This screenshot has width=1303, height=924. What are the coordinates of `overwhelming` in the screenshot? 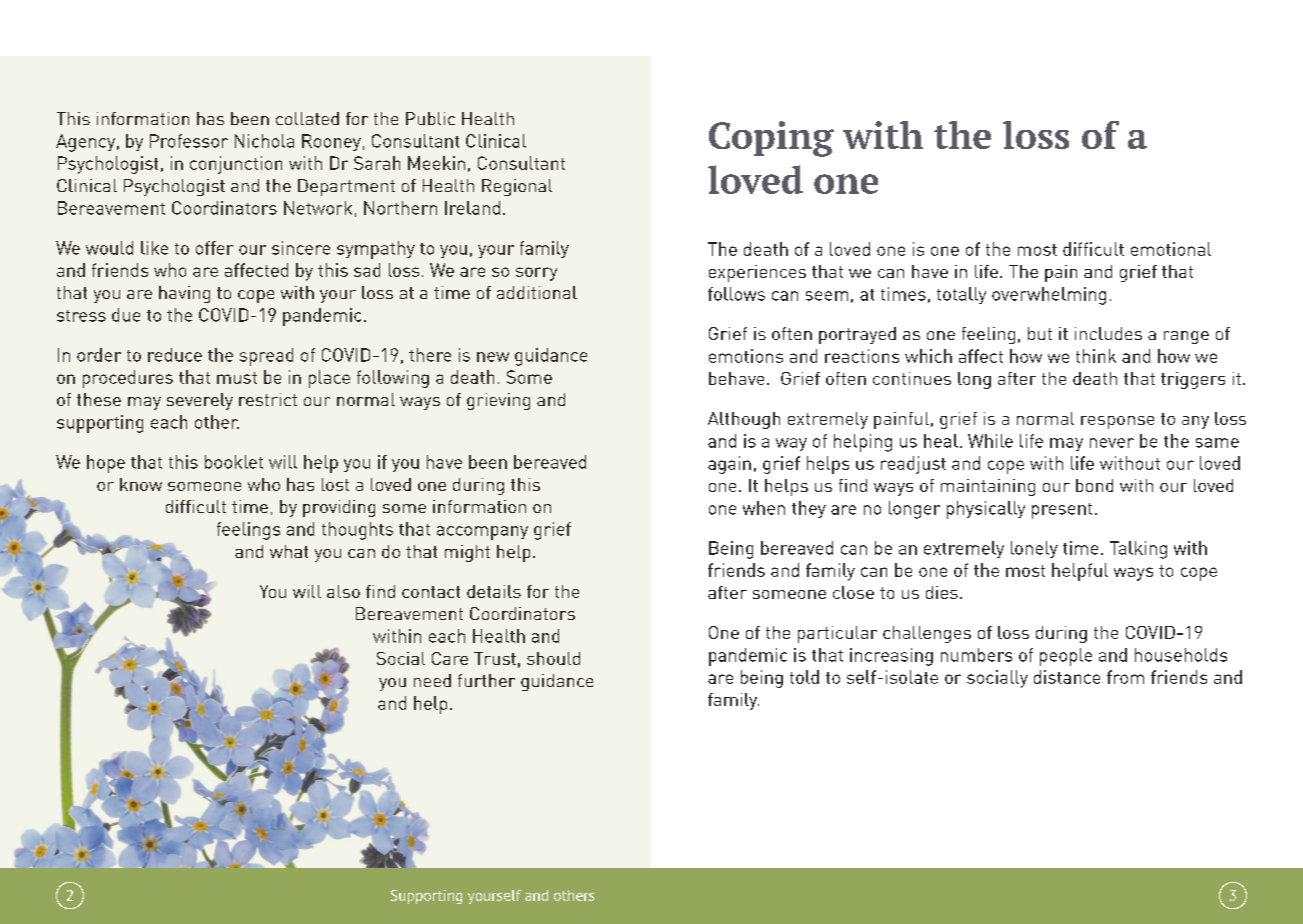 It's located at (1049, 296).
